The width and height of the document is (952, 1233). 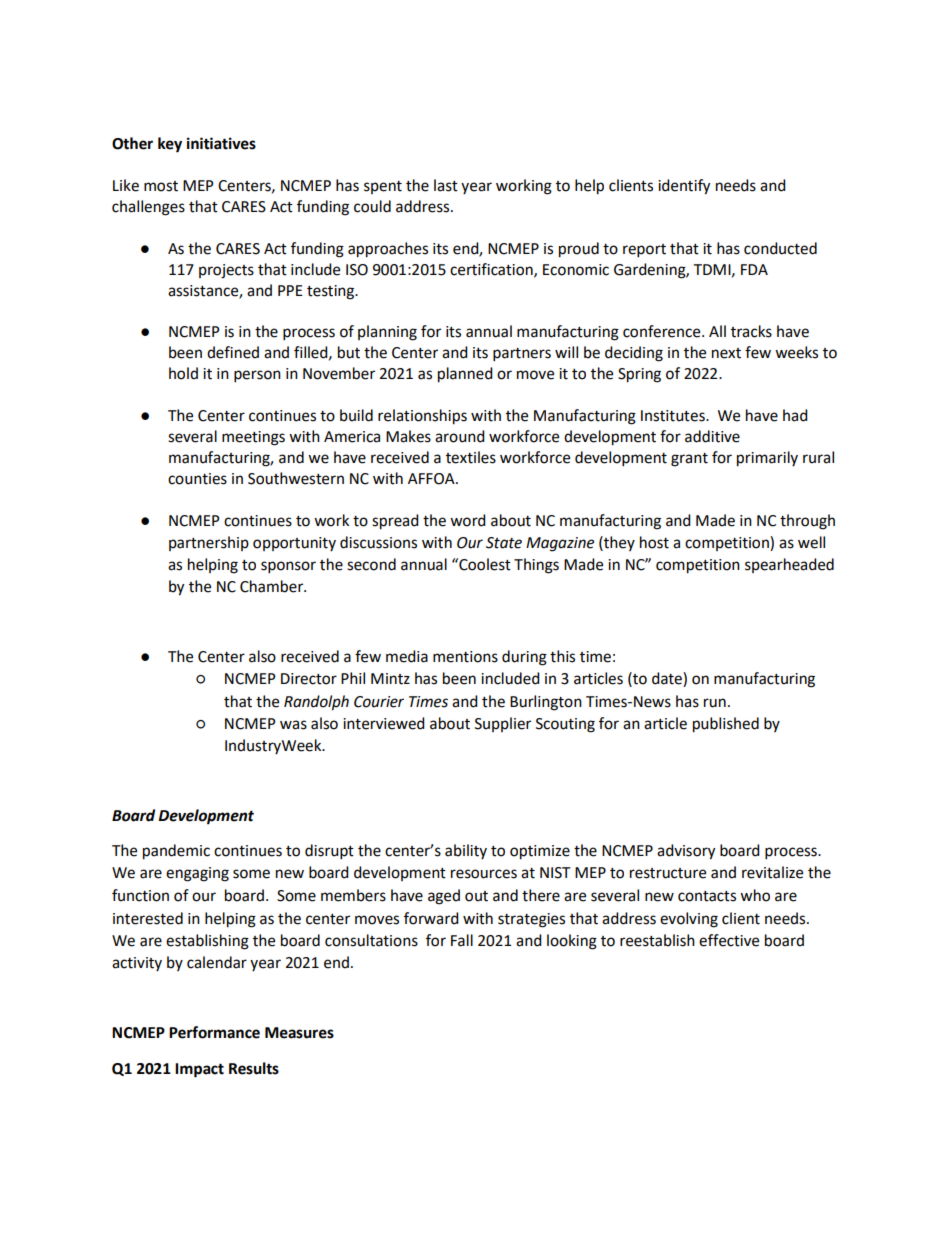 I want to click on Performance, so click(x=214, y=1032).
